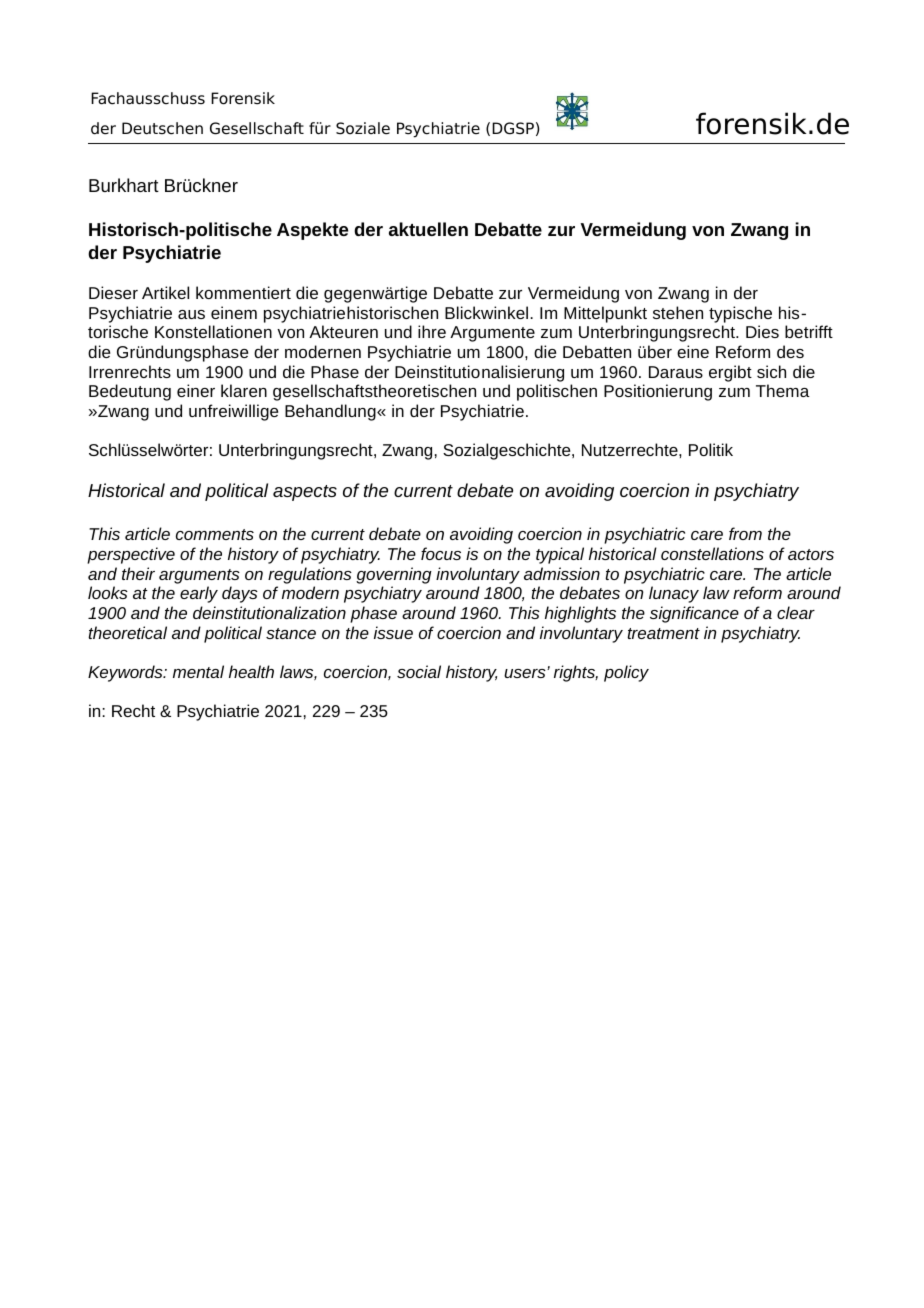 This screenshot has height=1308, width=924. I want to click on aspects, so click(305, 493).
